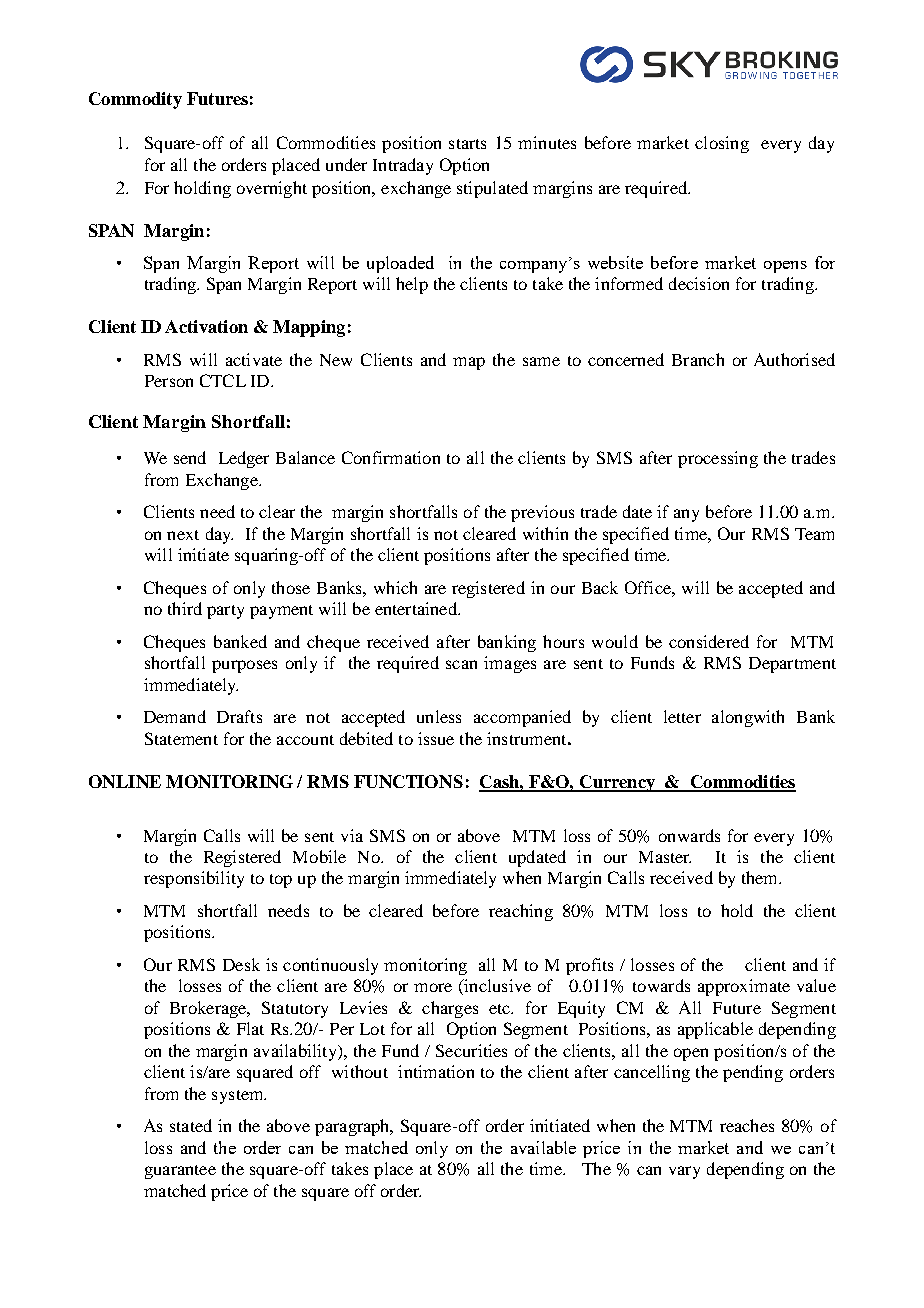  What do you see at coordinates (718, 459) in the screenshot?
I see `processing` at bounding box center [718, 459].
